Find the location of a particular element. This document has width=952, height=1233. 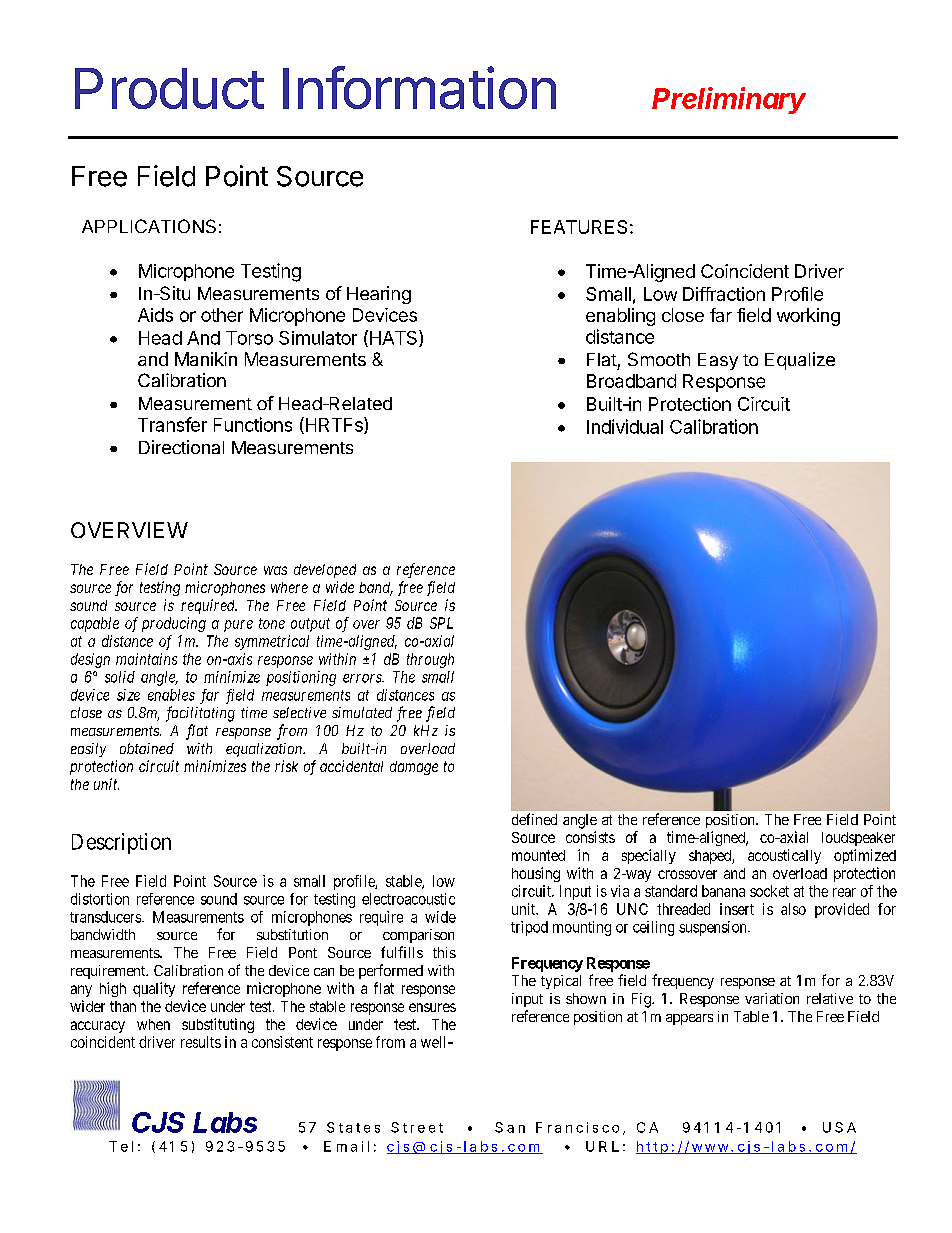

Directional is located at coordinates (181, 447).
